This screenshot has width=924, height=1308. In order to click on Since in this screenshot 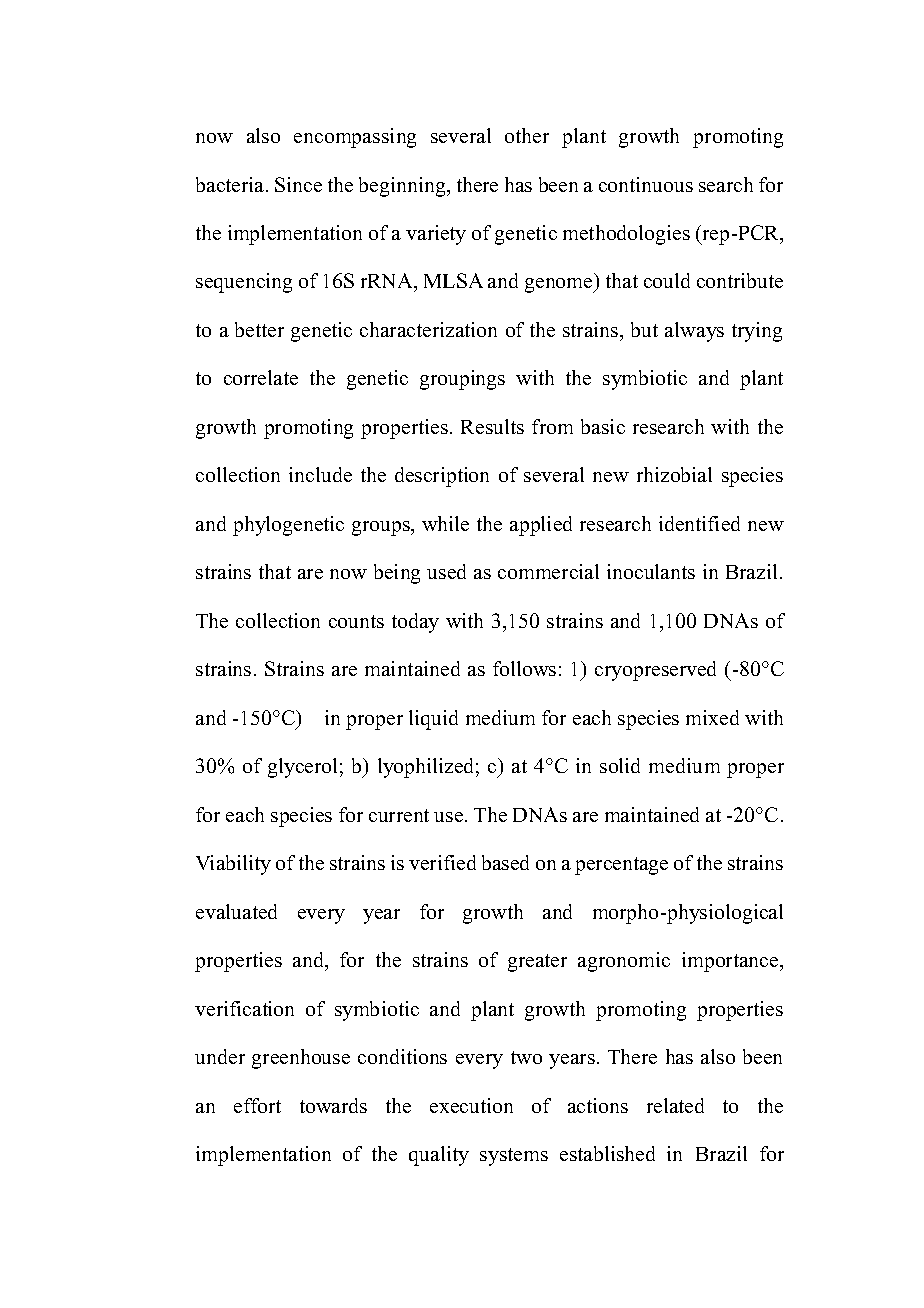, I will do `click(298, 184)`.
